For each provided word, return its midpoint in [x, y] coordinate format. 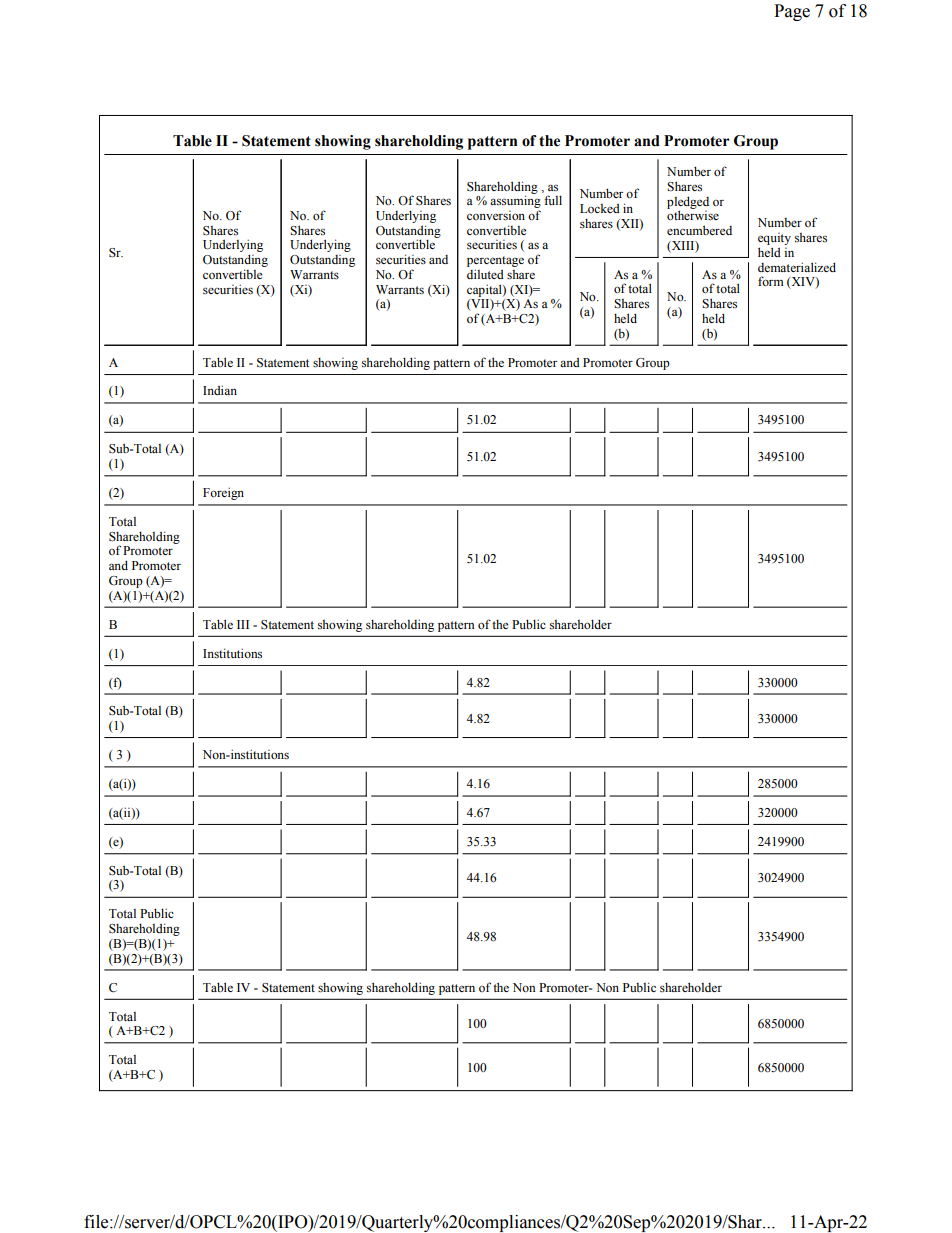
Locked [600, 208]
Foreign [223, 493]
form [771, 281]
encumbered [699, 230]
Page [792, 12]
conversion [496, 216]
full [553, 200]
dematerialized [797, 267]
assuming [515, 203]
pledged [688, 203]
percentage [495, 261]
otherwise [693, 215]
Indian [220, 390]
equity [774, 239]
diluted [485, 274]
